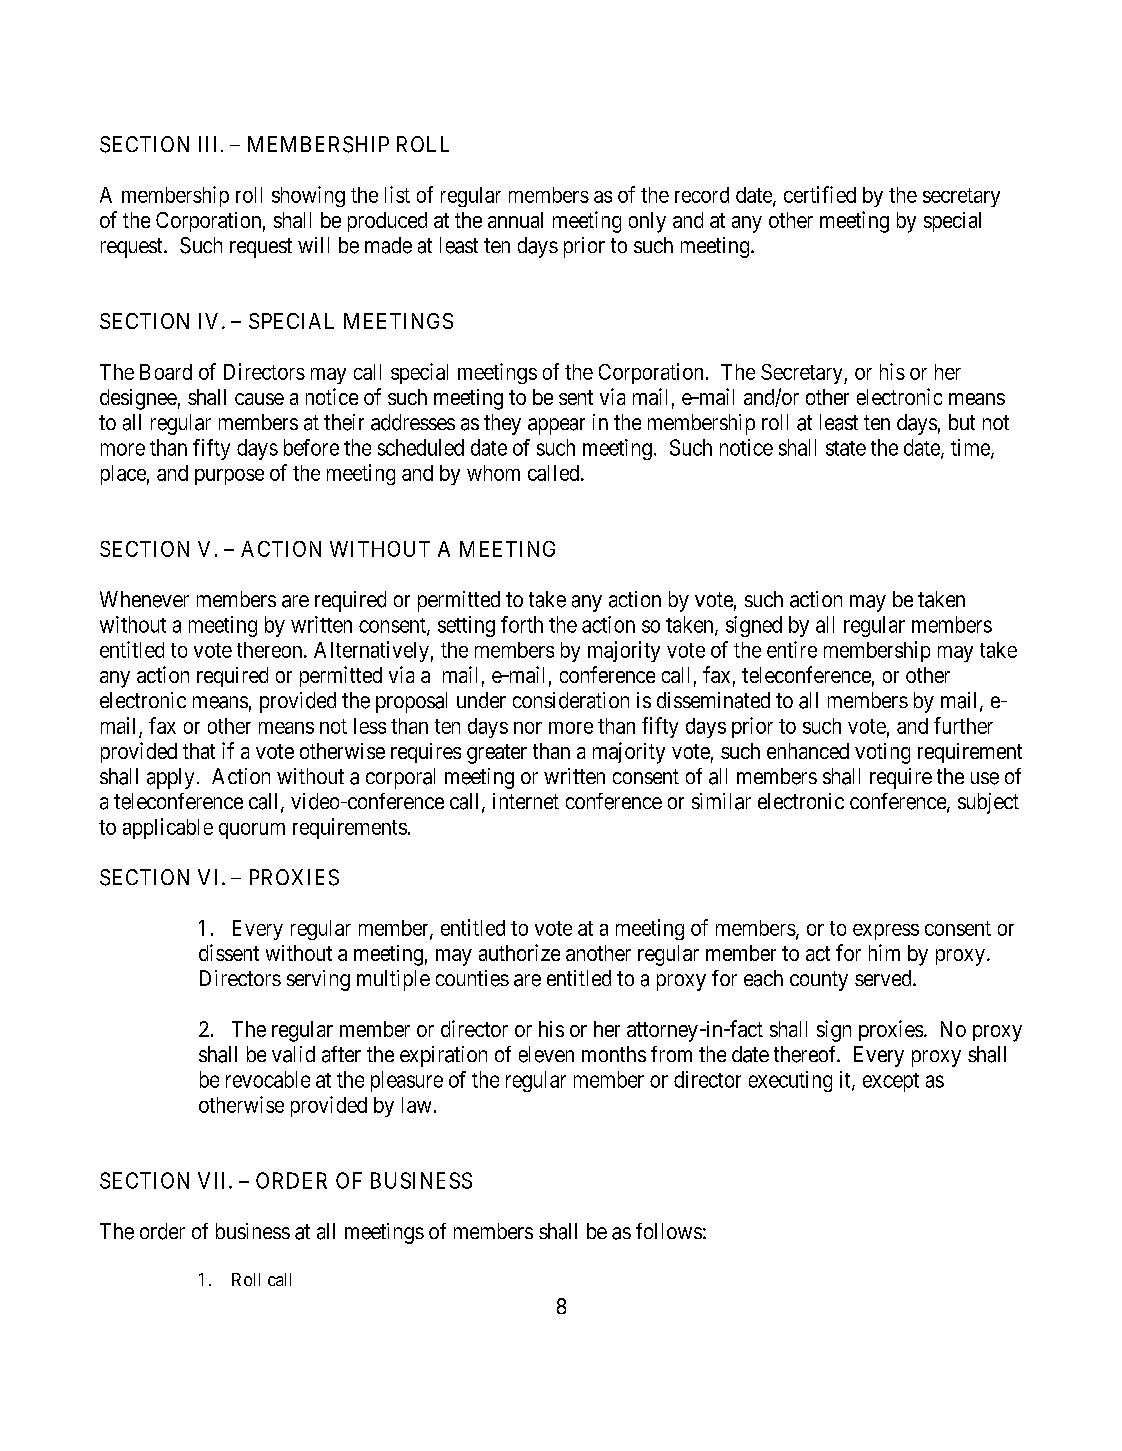  Describe the element at coordinates (571, 700) in the screenshot. I see `consideration` at that location.
